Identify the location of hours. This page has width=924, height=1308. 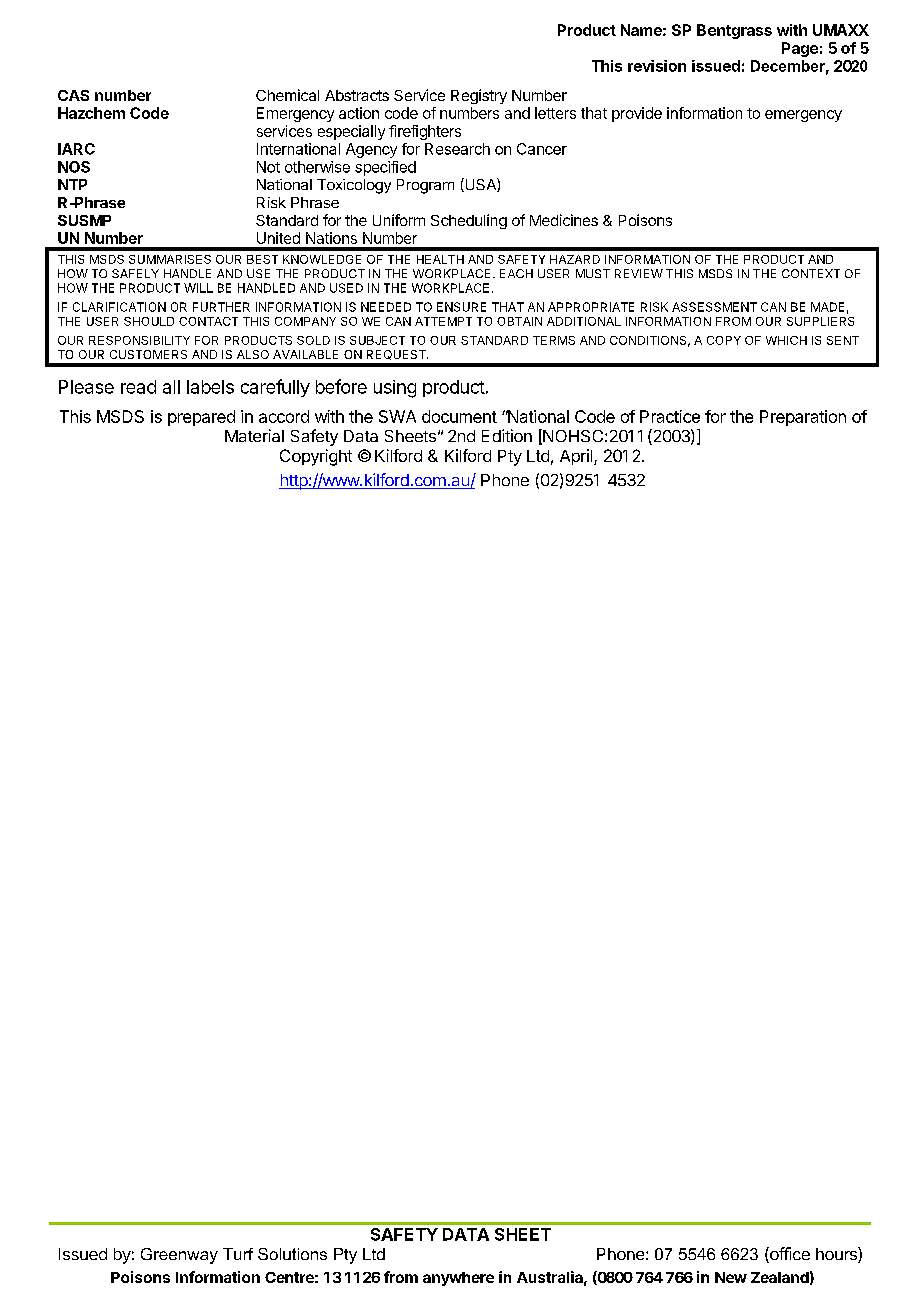
(837, 1255).
